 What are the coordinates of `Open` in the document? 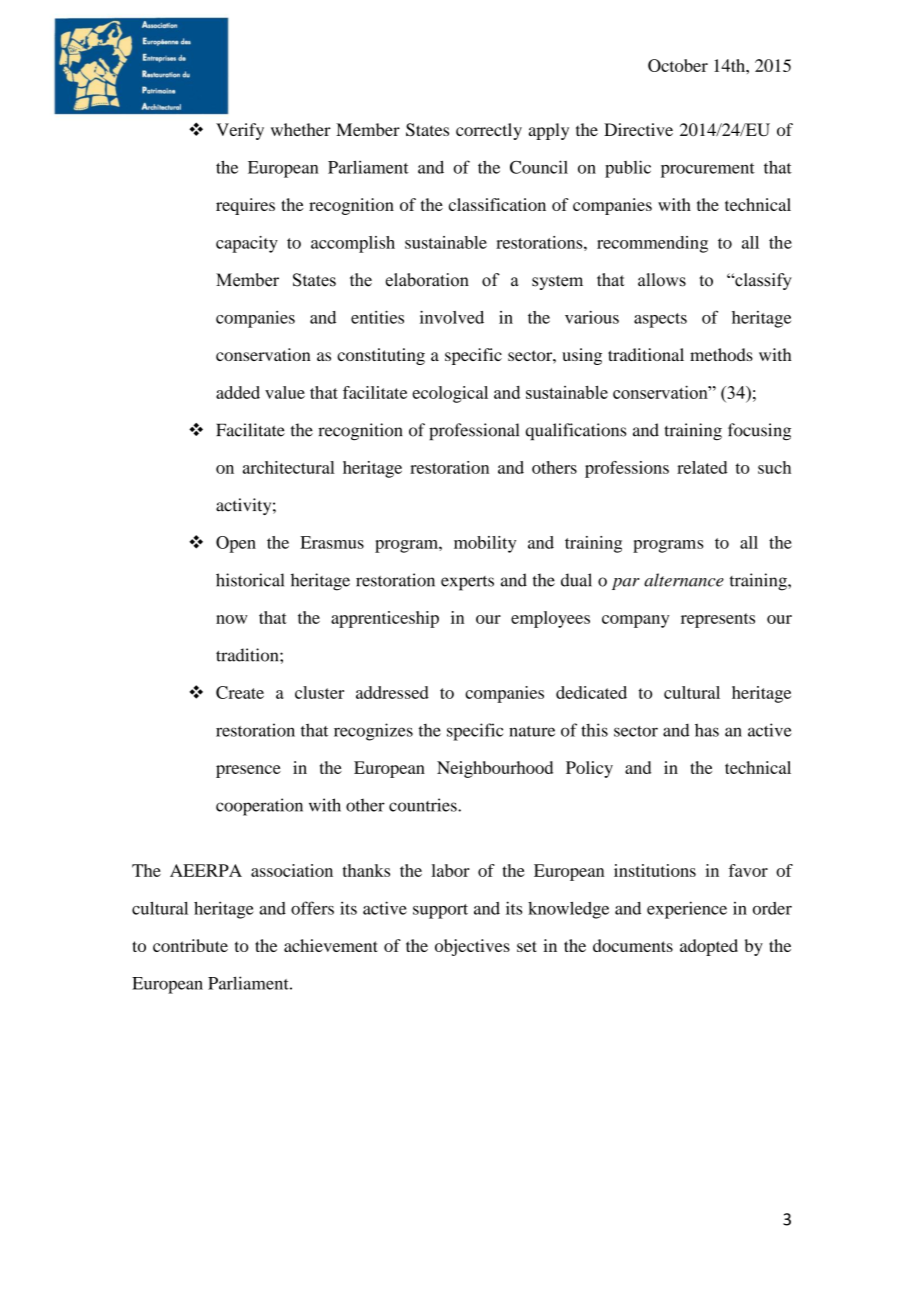 It's located at (236, 544).
